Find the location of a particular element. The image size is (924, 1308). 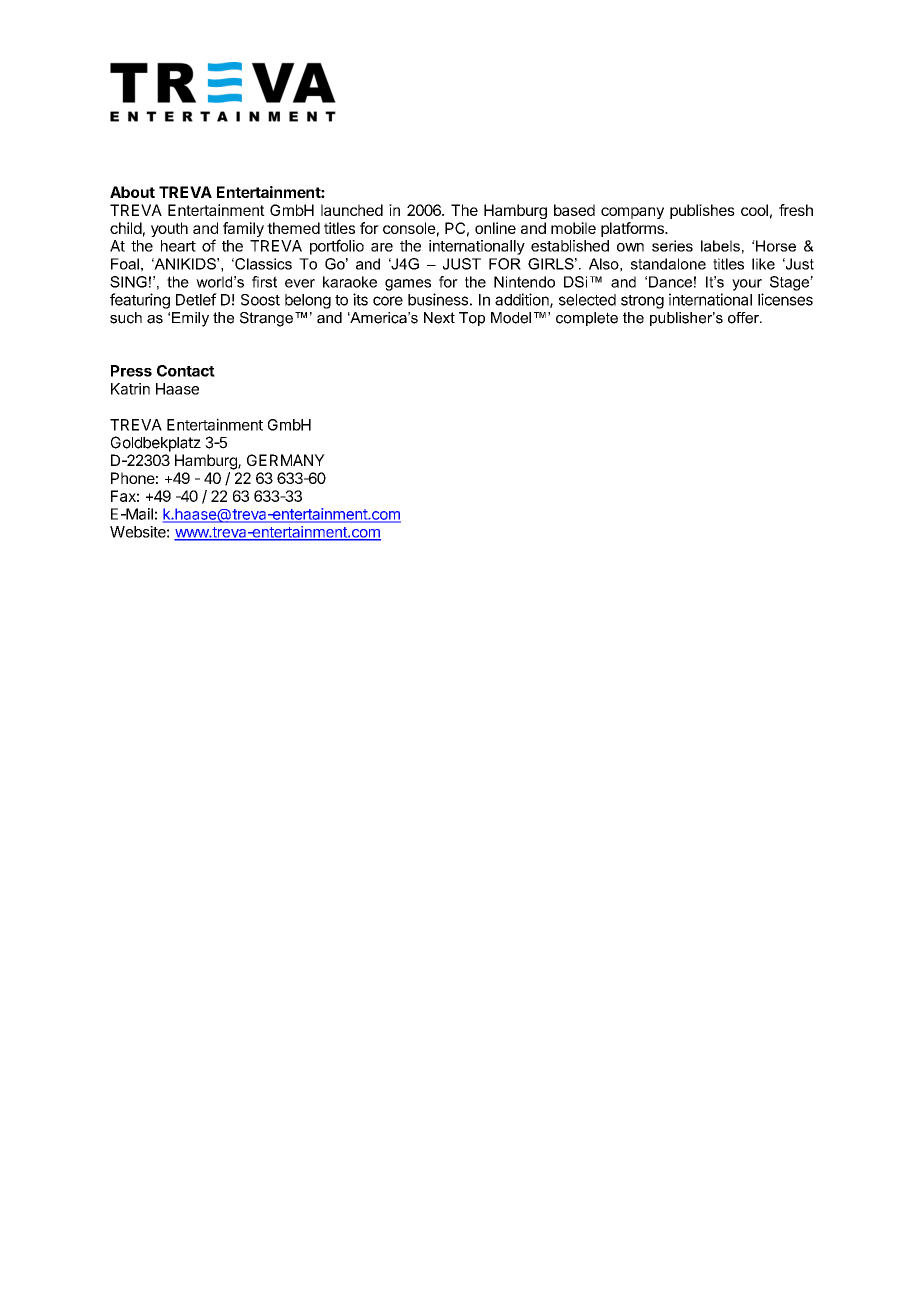

GERMANY is located at coordinates (286, 460).
